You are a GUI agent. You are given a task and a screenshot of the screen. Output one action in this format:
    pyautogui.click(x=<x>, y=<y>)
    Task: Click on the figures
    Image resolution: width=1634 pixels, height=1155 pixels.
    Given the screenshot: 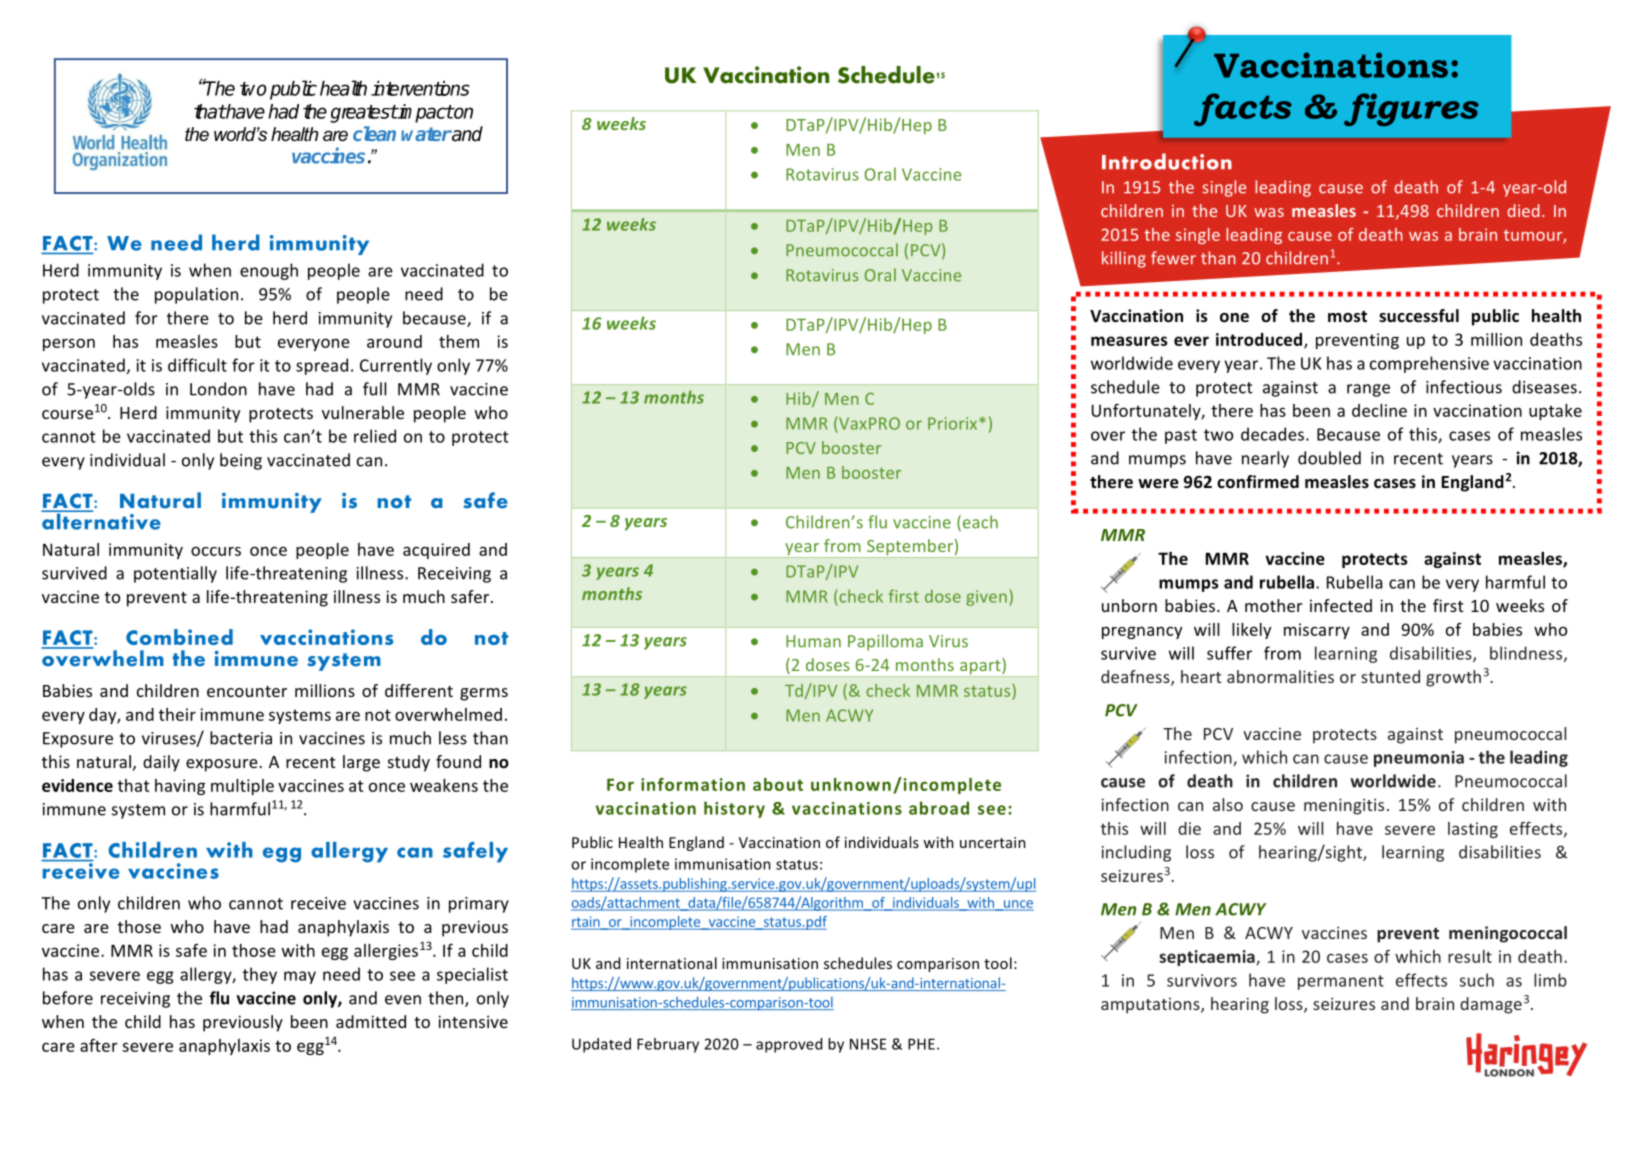 What is the action you would take?
    pyautogui.click(x=1411, y=109)
